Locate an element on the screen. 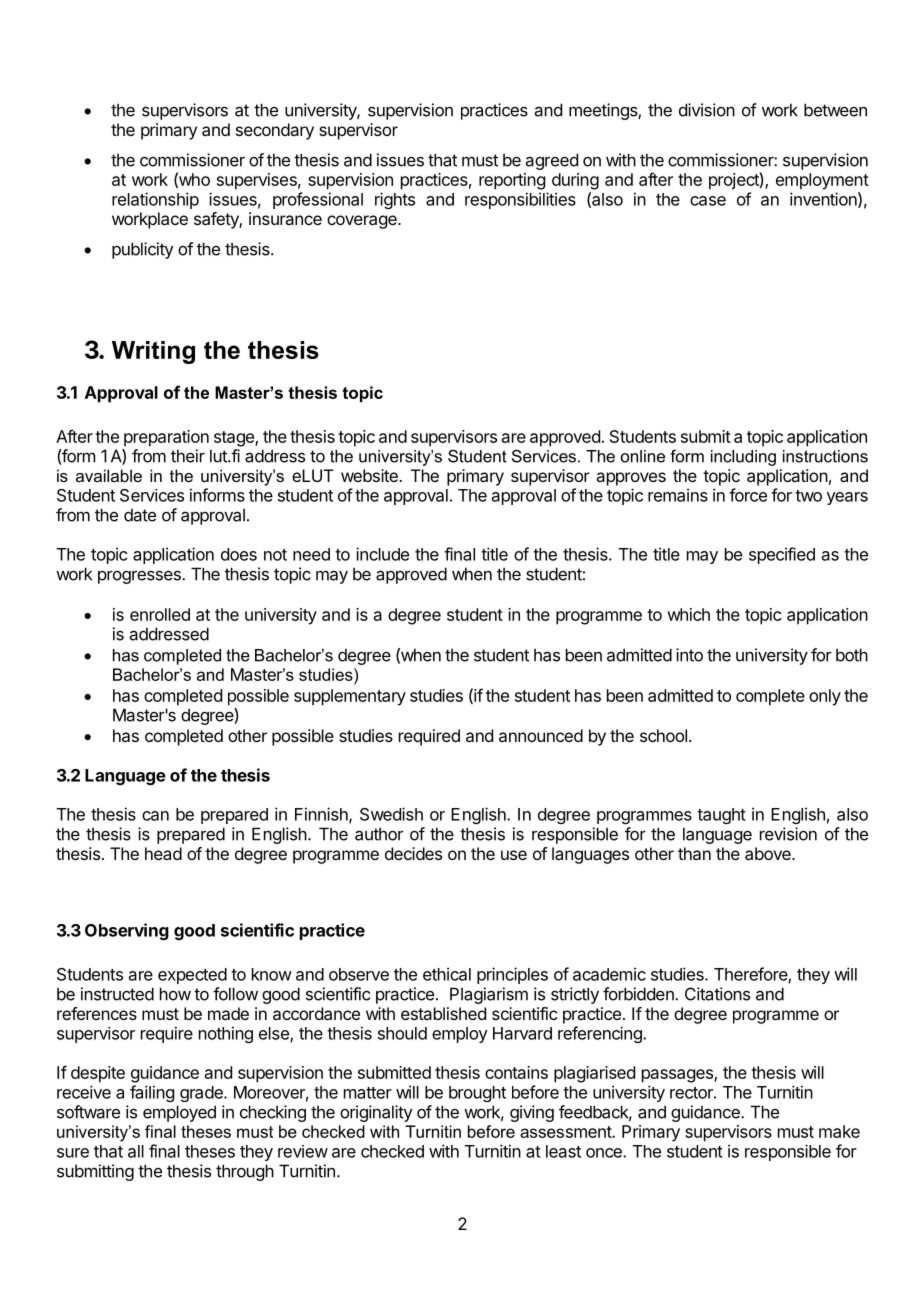 The width and height of the screenshot is (924, 1308). including is located at coordinates (743, 458).
